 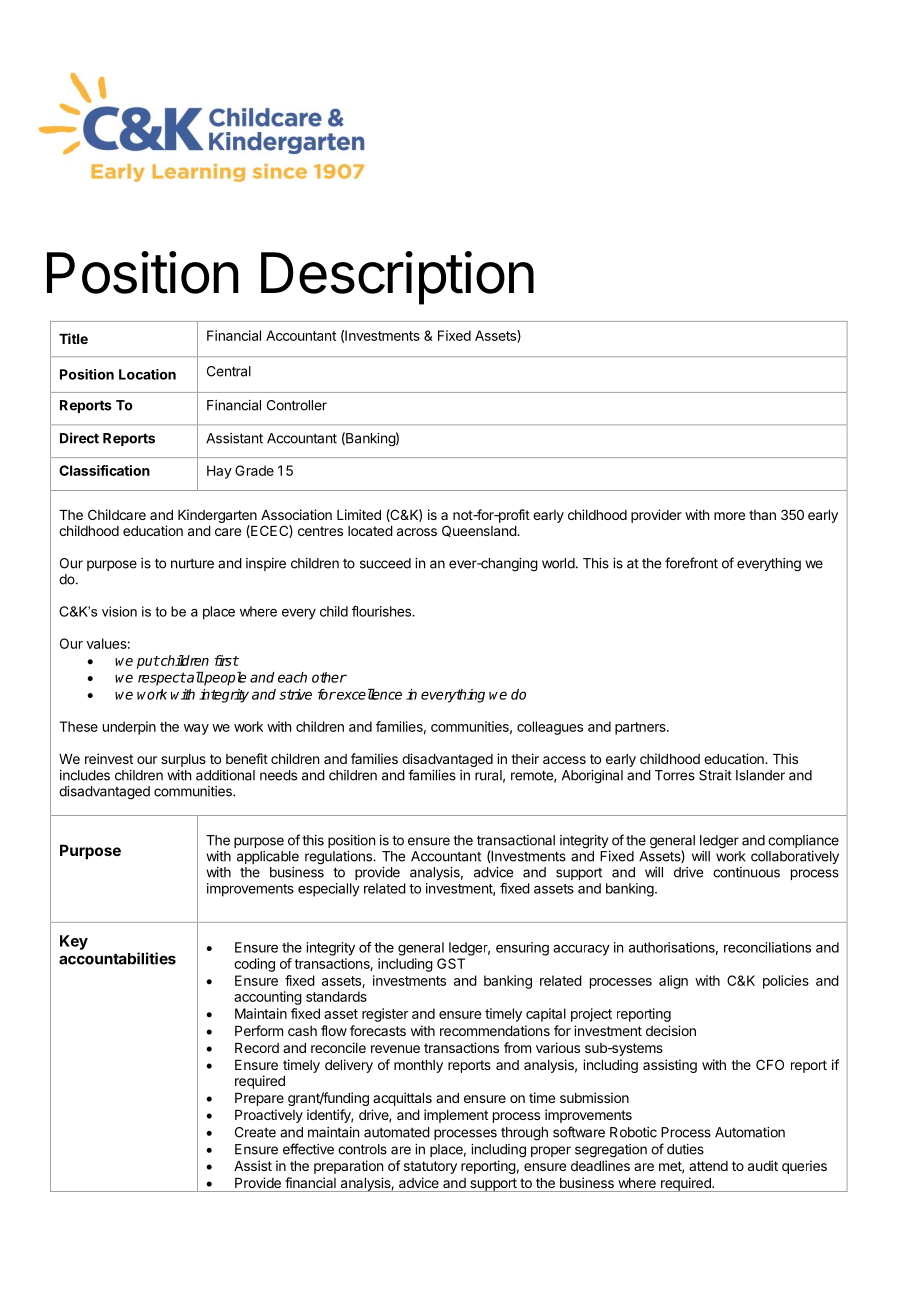 I want to click on continuous, so click(x=746, y=872).
